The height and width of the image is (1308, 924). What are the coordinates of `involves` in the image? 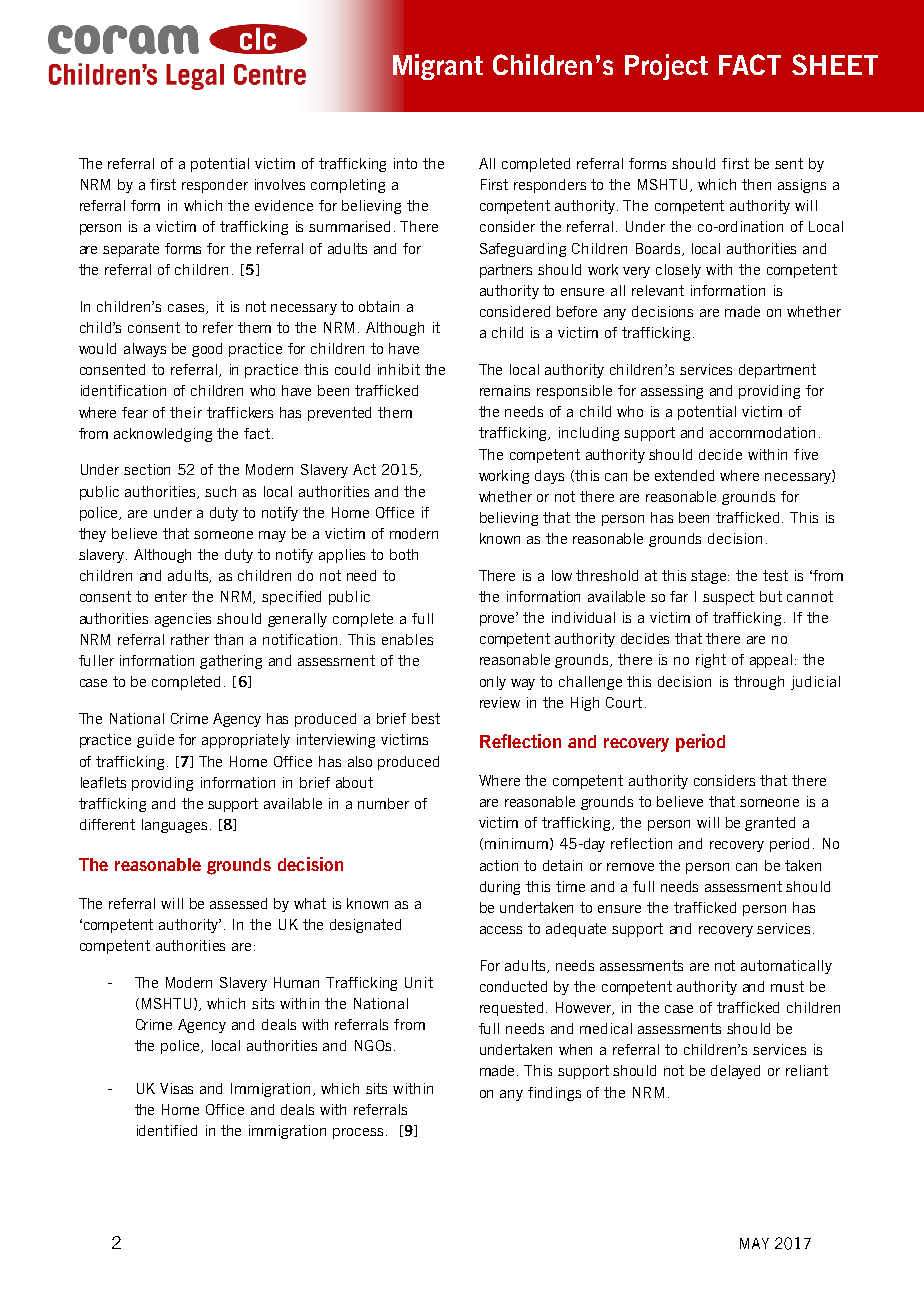 It's located at (280, 184).
